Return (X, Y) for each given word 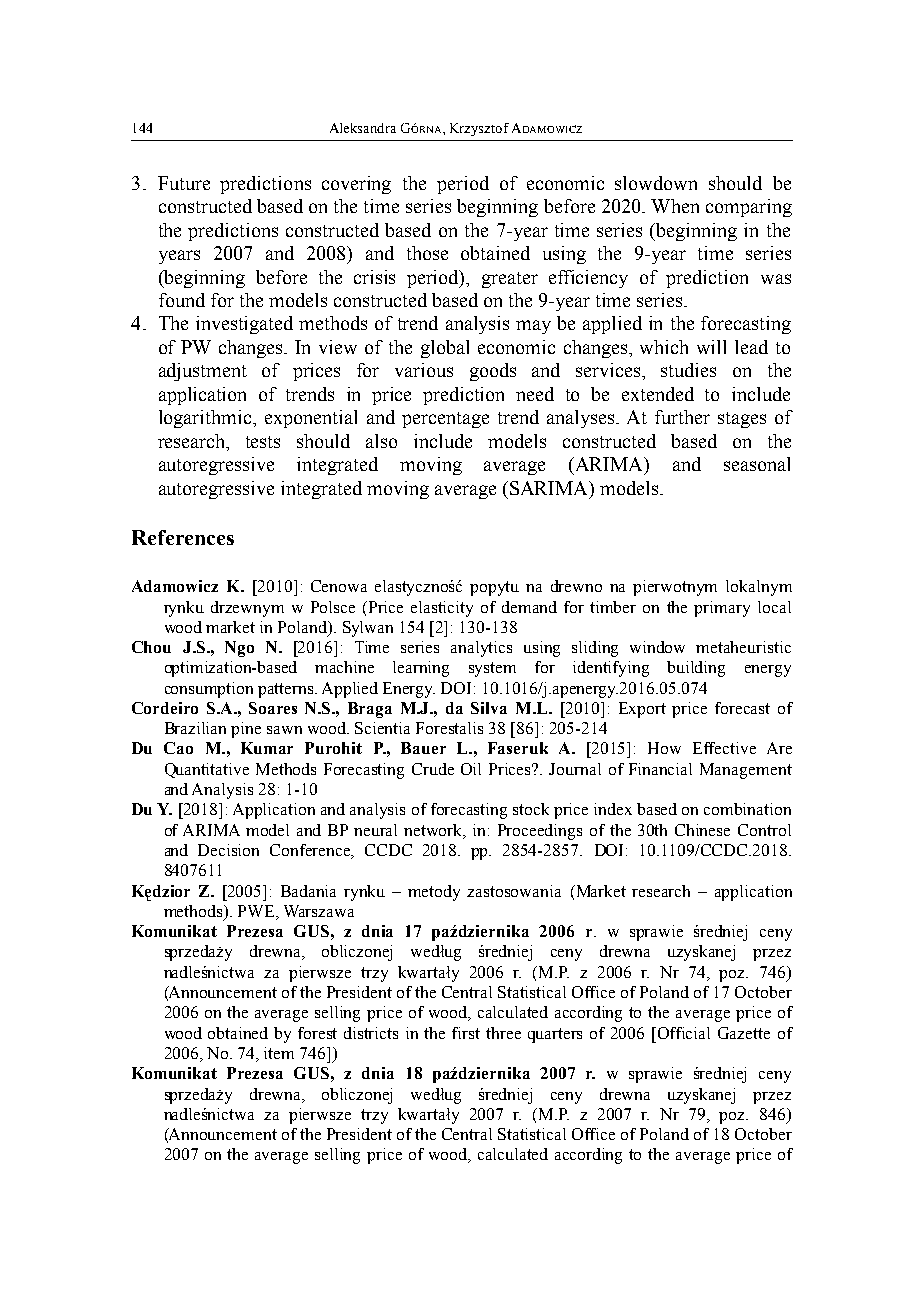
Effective (724, 748)
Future (184, 183)
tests (263, 442)
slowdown (656, 183)
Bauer (423, 748)
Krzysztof (479, 129)
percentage (445, 420)
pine (246, 730)
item (279, 1053)
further (682, 417)
